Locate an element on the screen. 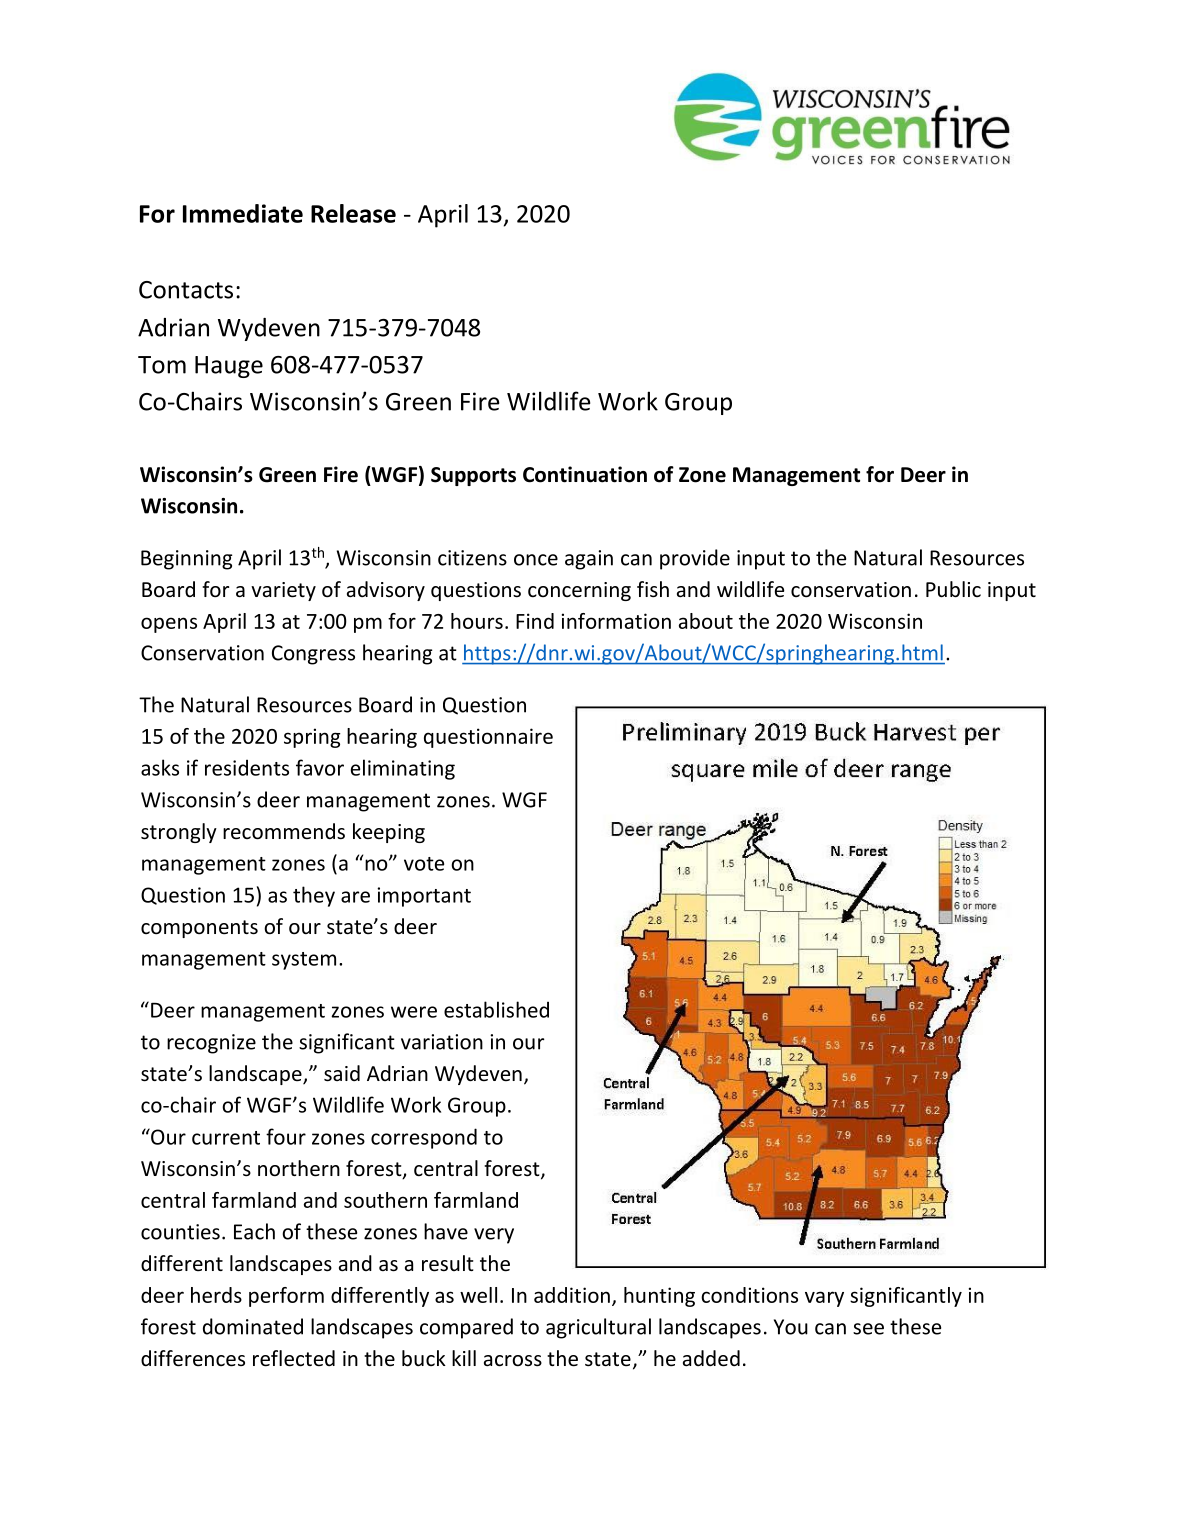 The height and width of the screenshot is (1534, 1185). Continuation is located at coordinates (585, 474).
